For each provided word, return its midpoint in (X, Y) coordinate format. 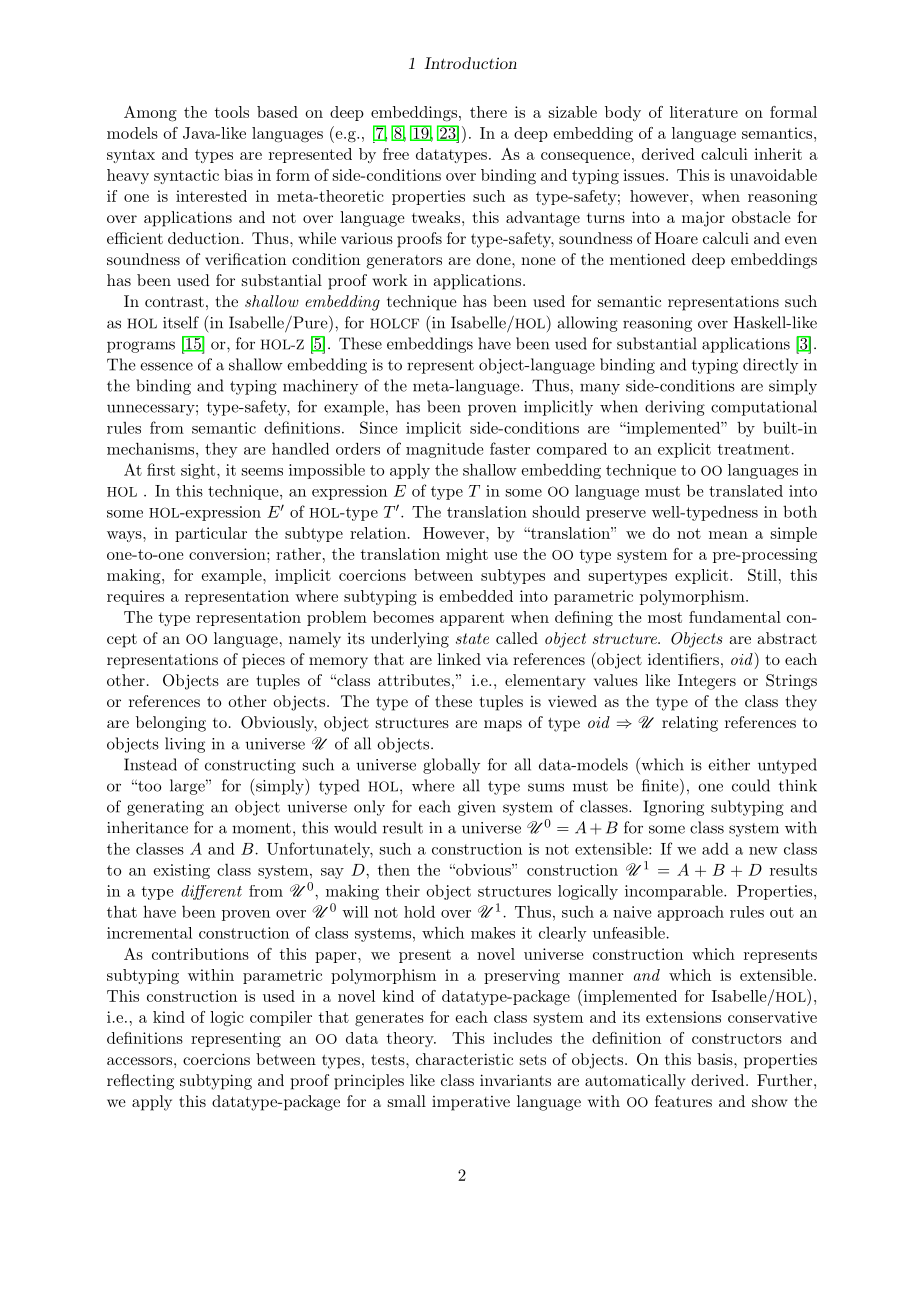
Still (762, 575)
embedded (476, 596)
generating (165, 808)
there (488, 112)
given (477, 808)
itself (181, 322)
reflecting (140, 1082)
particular (211, 534)
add (715, 848)
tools (232, 112)
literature (704, 112)
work (390, 280)
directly (770, 366)
